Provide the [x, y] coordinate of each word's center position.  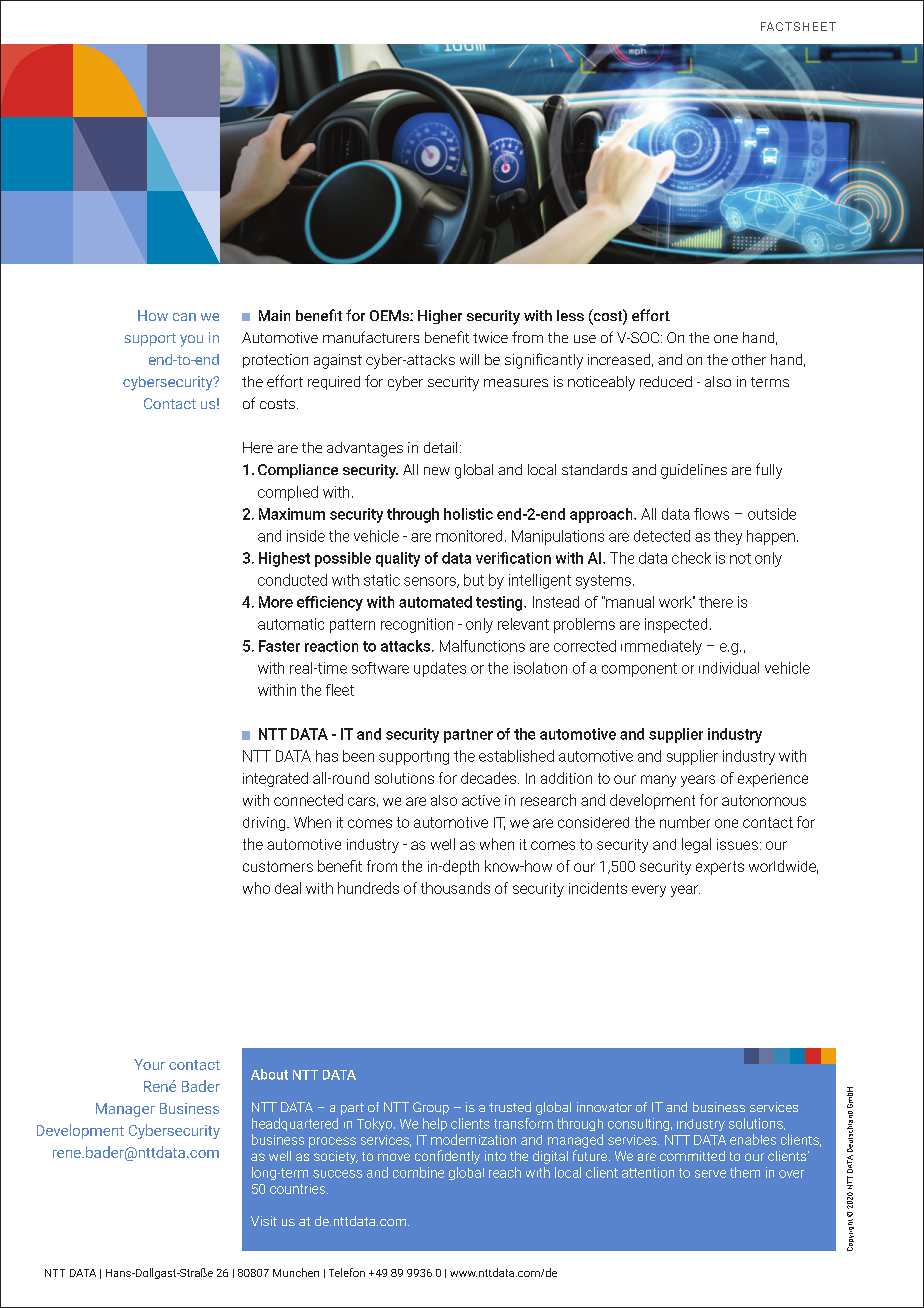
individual [729, 668]
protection [275, 361]
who [256, 888]
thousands [455, 888]
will [469, 359]
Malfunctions [482, 646]
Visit [264, 1221]
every [649, 891]
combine [418, 1172]
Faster [279, 646]
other [749, 359]
